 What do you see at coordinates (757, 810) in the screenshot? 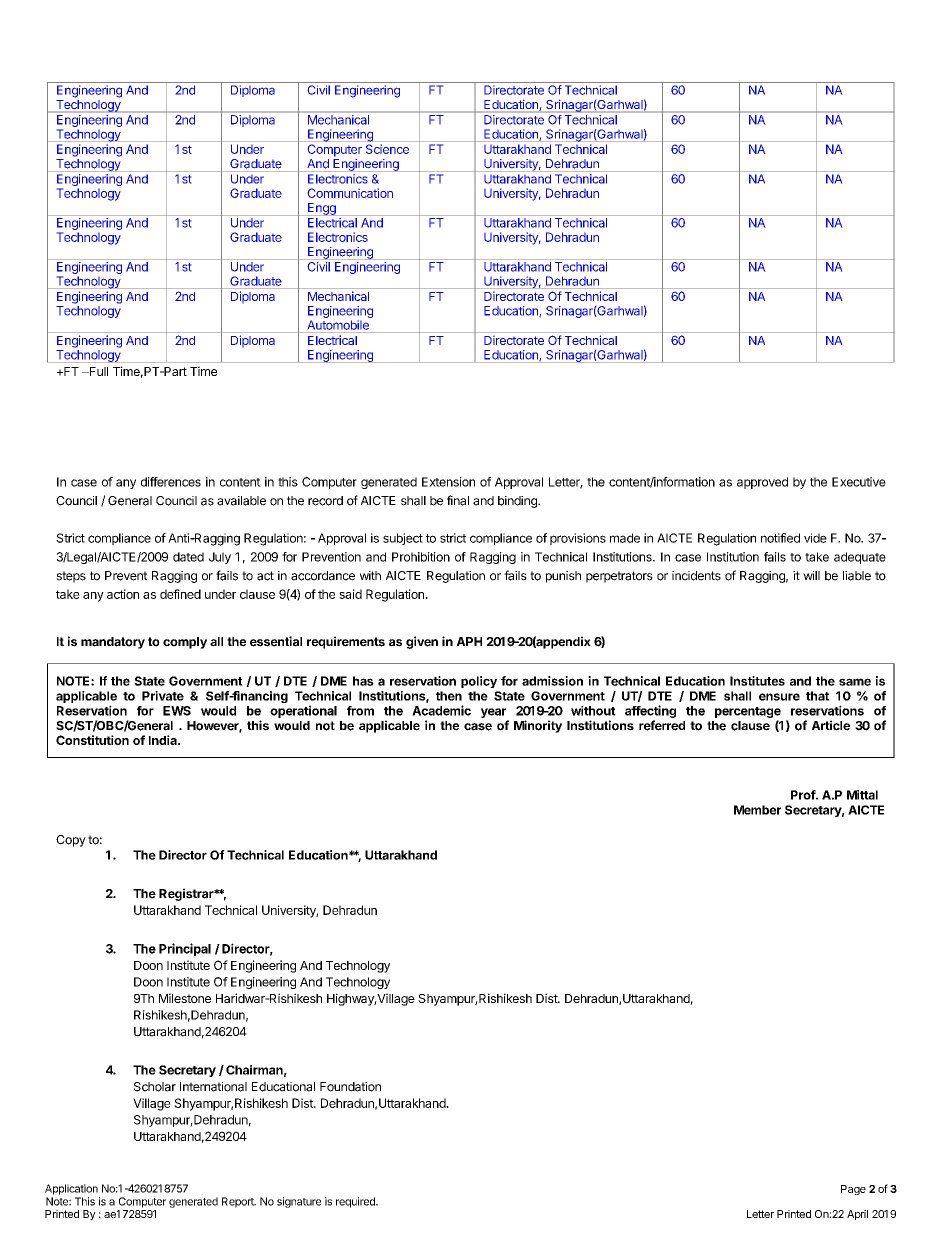
I see `Member` at bounding box center [757, 810].
